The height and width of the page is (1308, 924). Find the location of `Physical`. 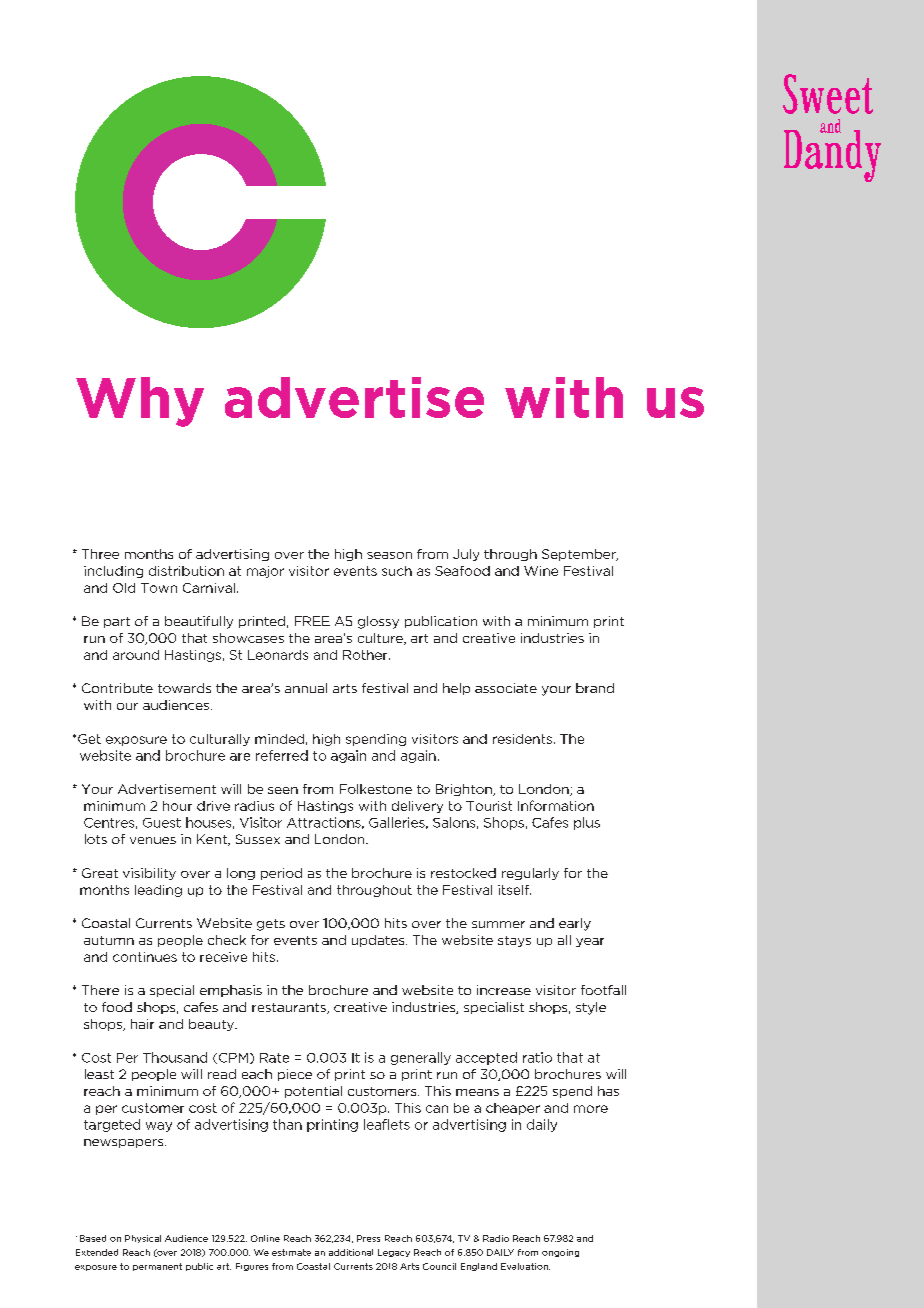

Physical is located at coordinates (143, 1239).
